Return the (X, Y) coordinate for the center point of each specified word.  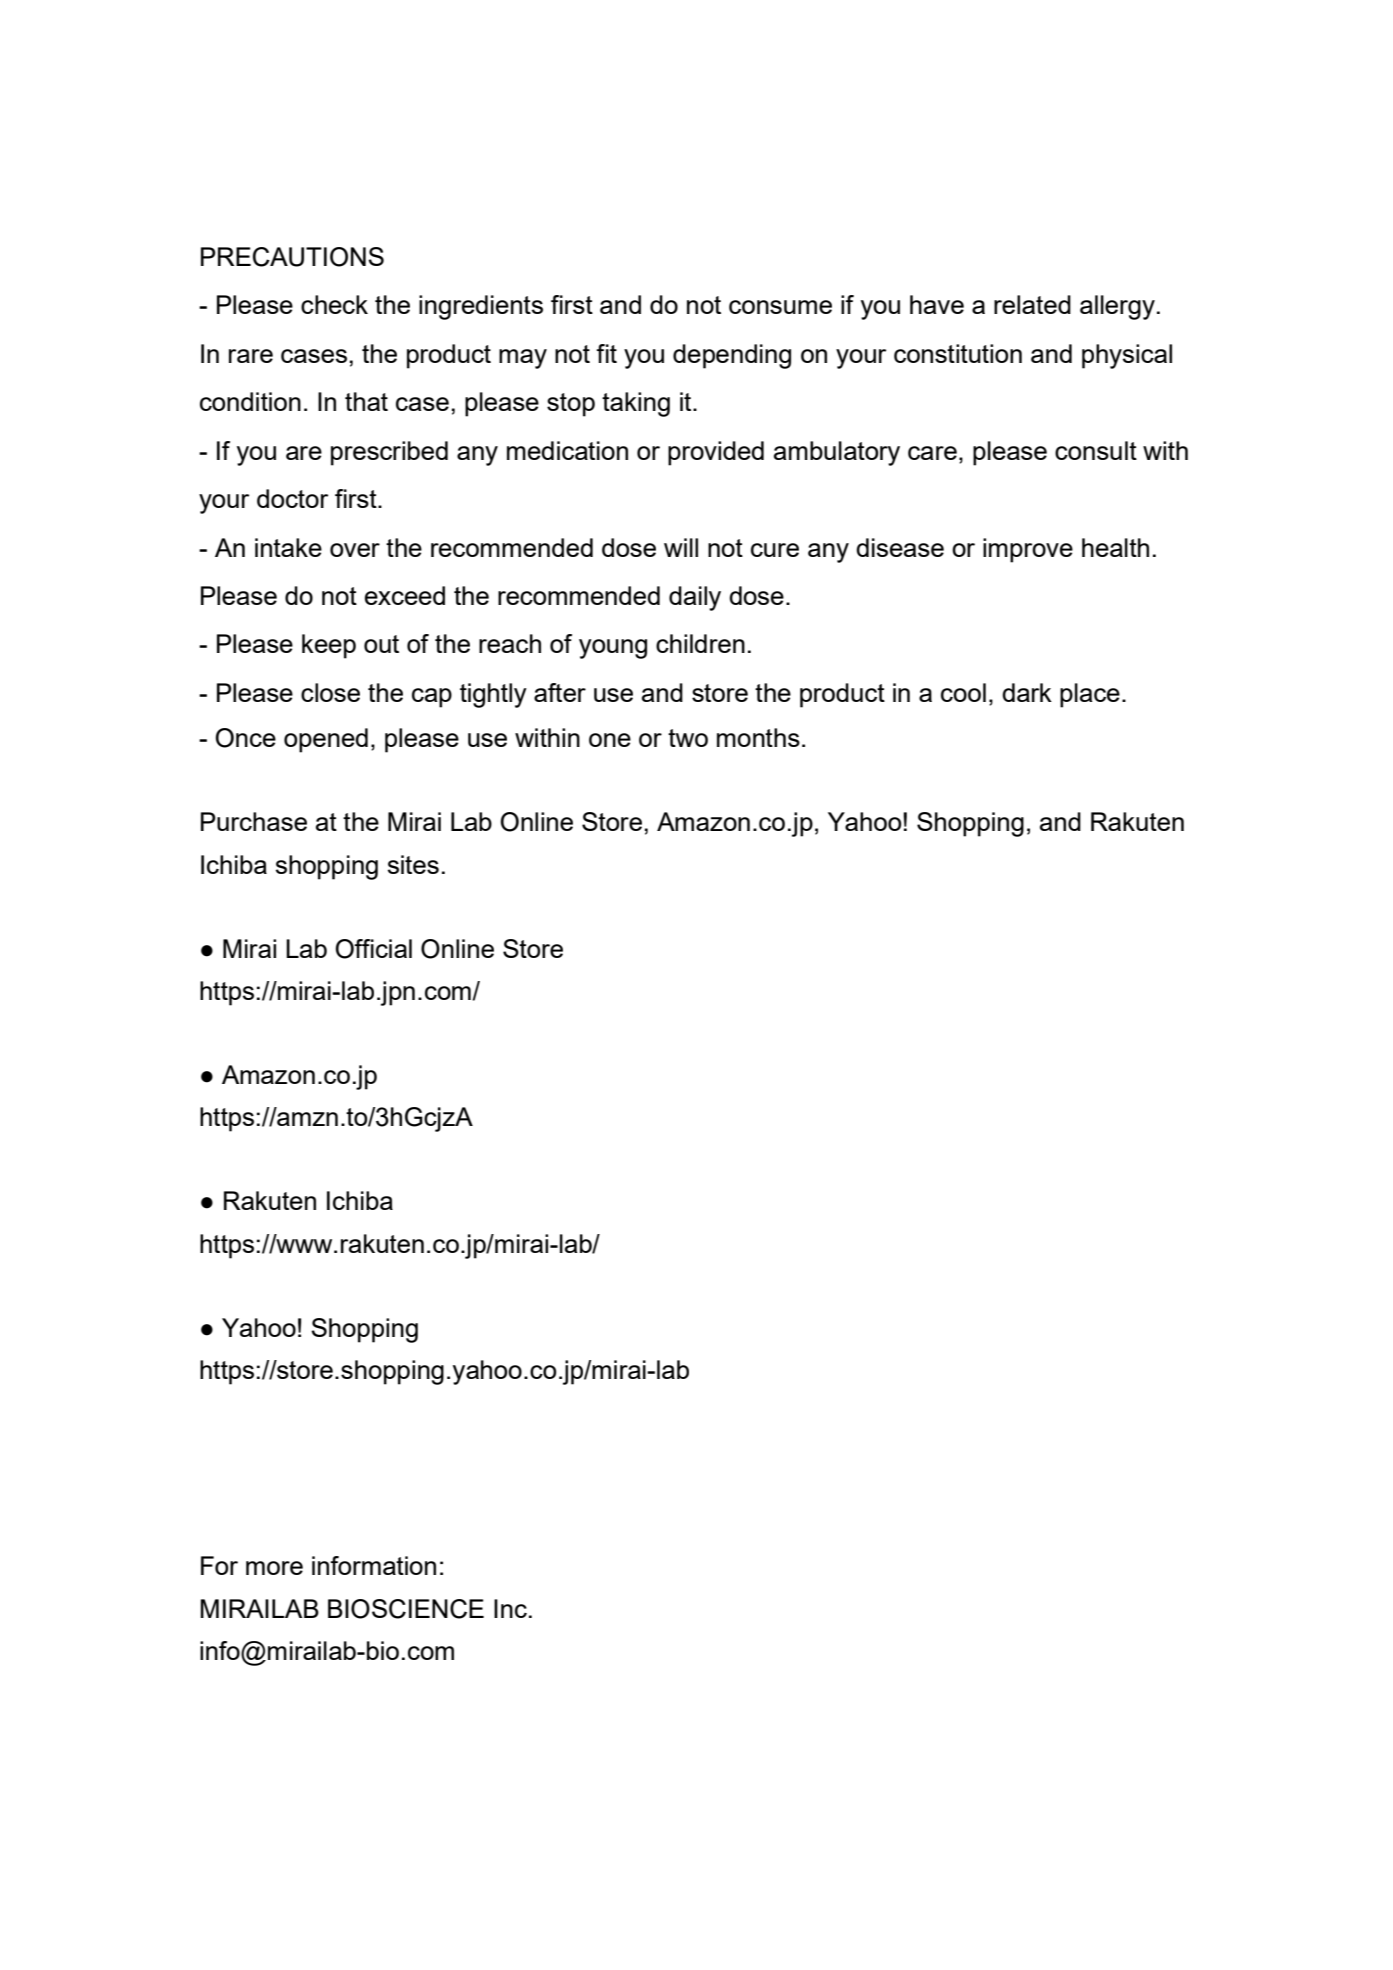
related (1032, 304)
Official (373, 949)
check (334, 304)
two (688, 738)
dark (1027, 692)
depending (732, 356)
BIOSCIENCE (406, 1609)
